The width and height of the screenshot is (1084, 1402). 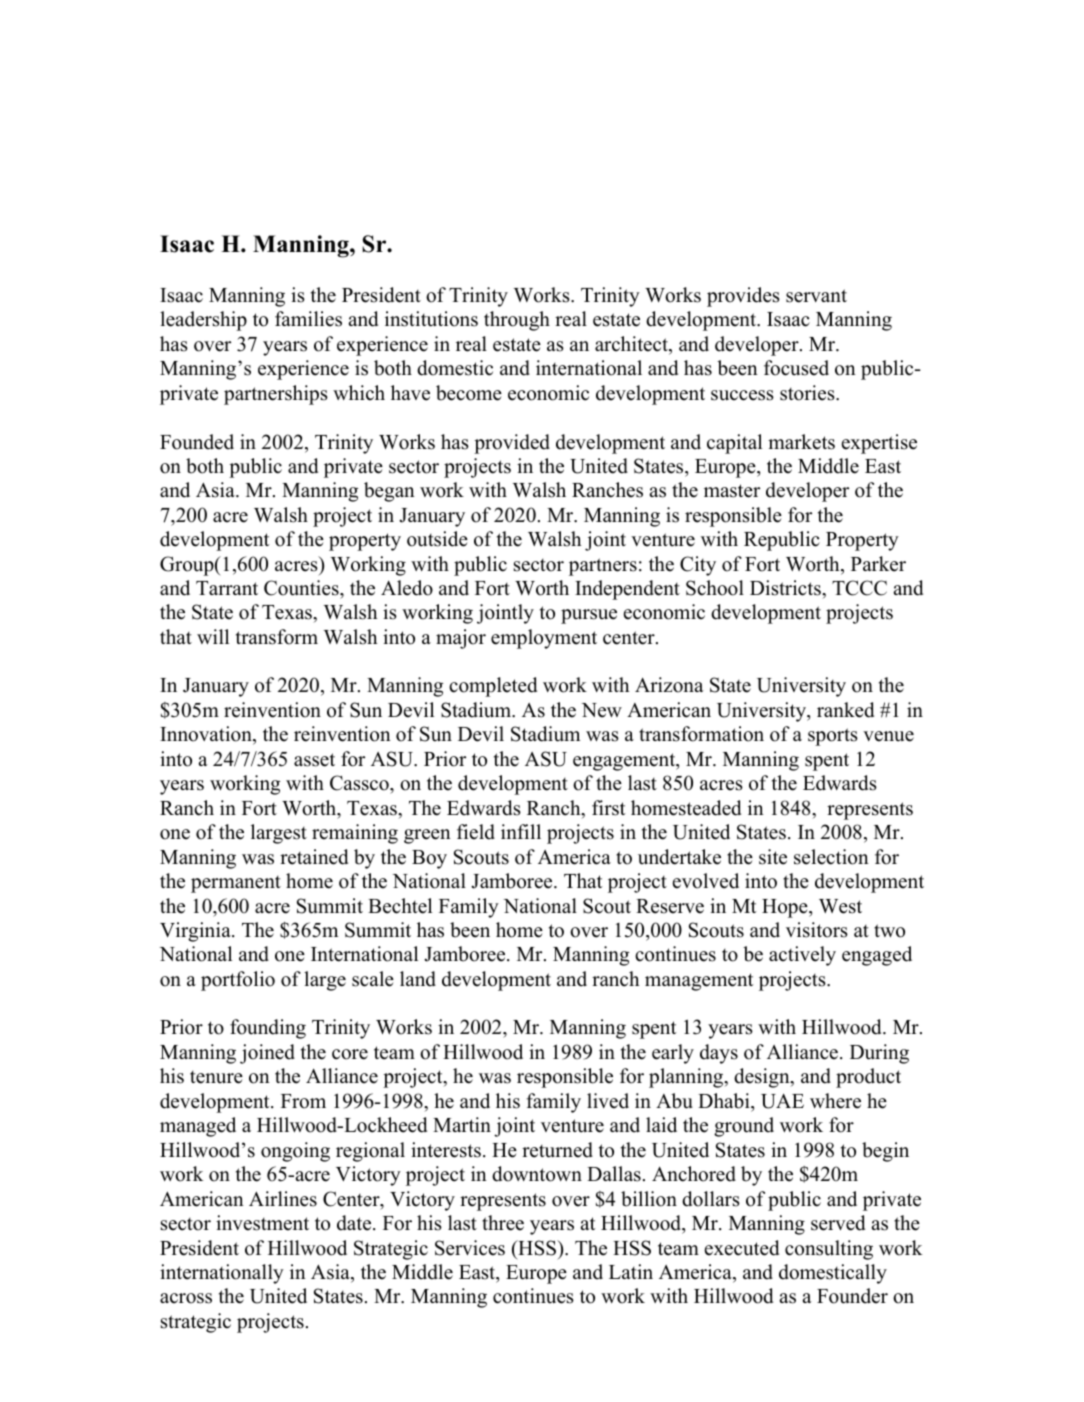 What do you see at coordinates (314, 760) in the screenshot?
I see `asset` at bounding box center [314, 760].
